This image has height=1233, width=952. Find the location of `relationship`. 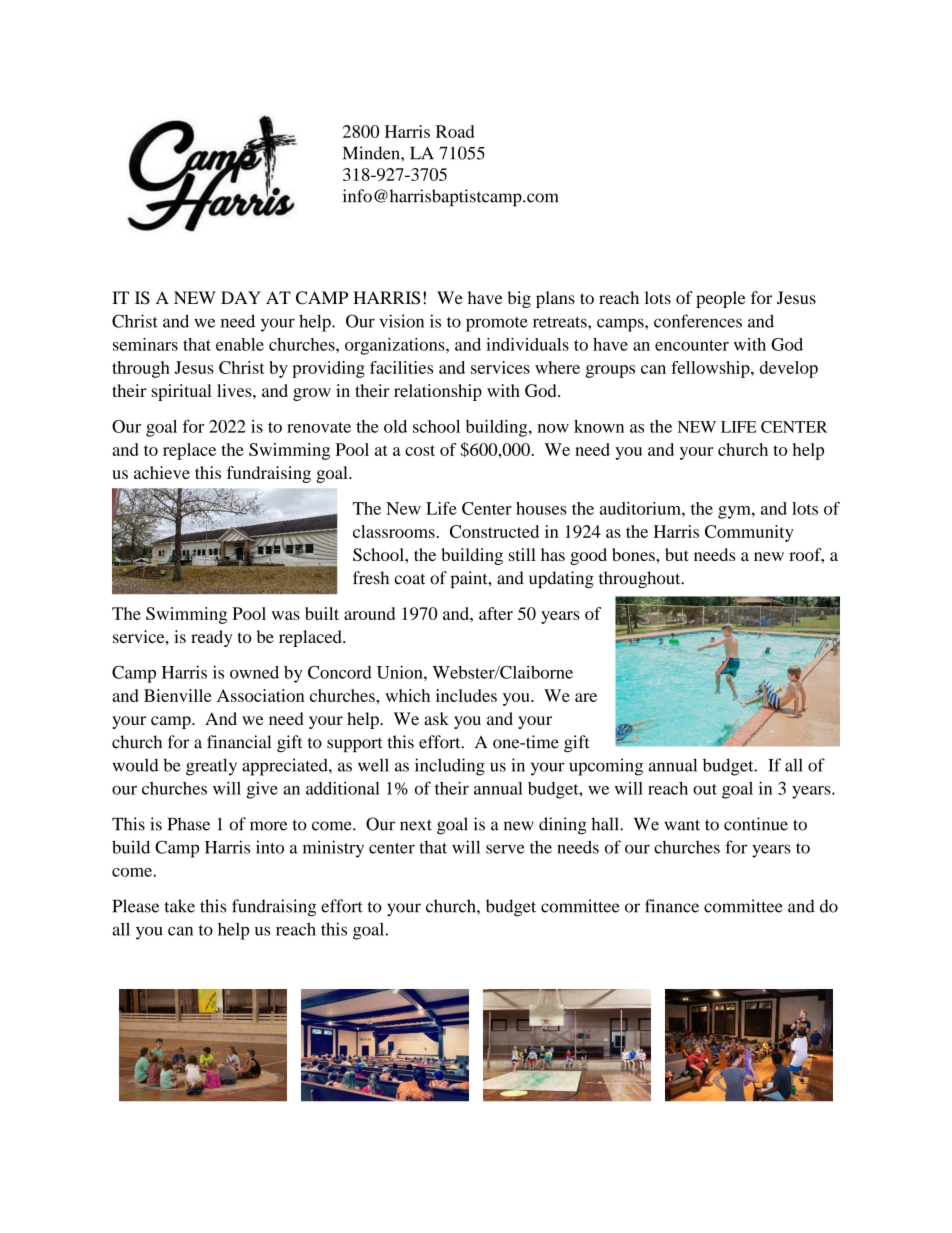

relationship is located at coordinates (438, 392).
